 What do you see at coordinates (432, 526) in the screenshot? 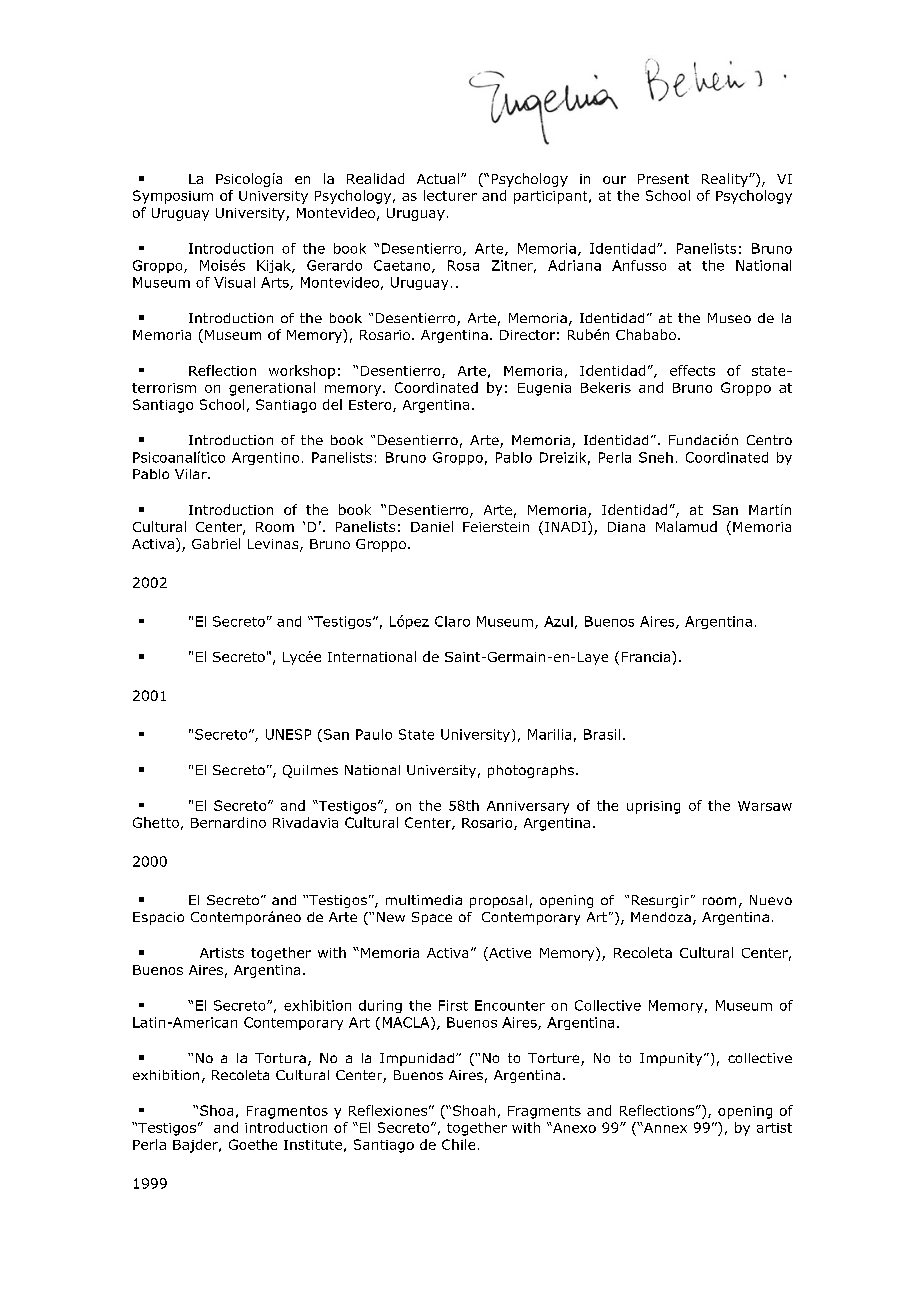
I see `Daniel` at bounding box center [432, 526].
